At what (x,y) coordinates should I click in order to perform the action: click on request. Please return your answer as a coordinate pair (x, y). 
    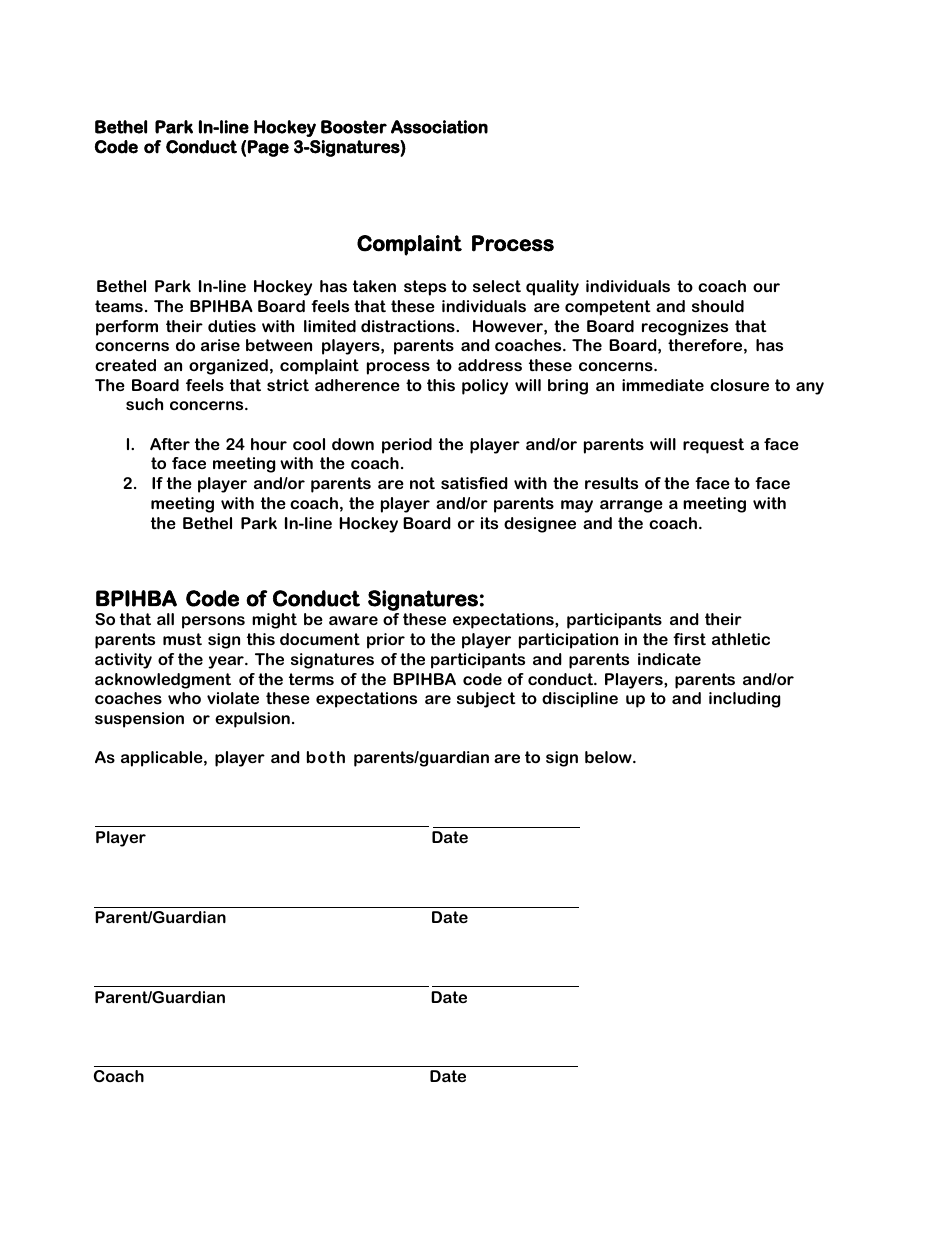
    Looking at the image, I should click on (713, 446).
